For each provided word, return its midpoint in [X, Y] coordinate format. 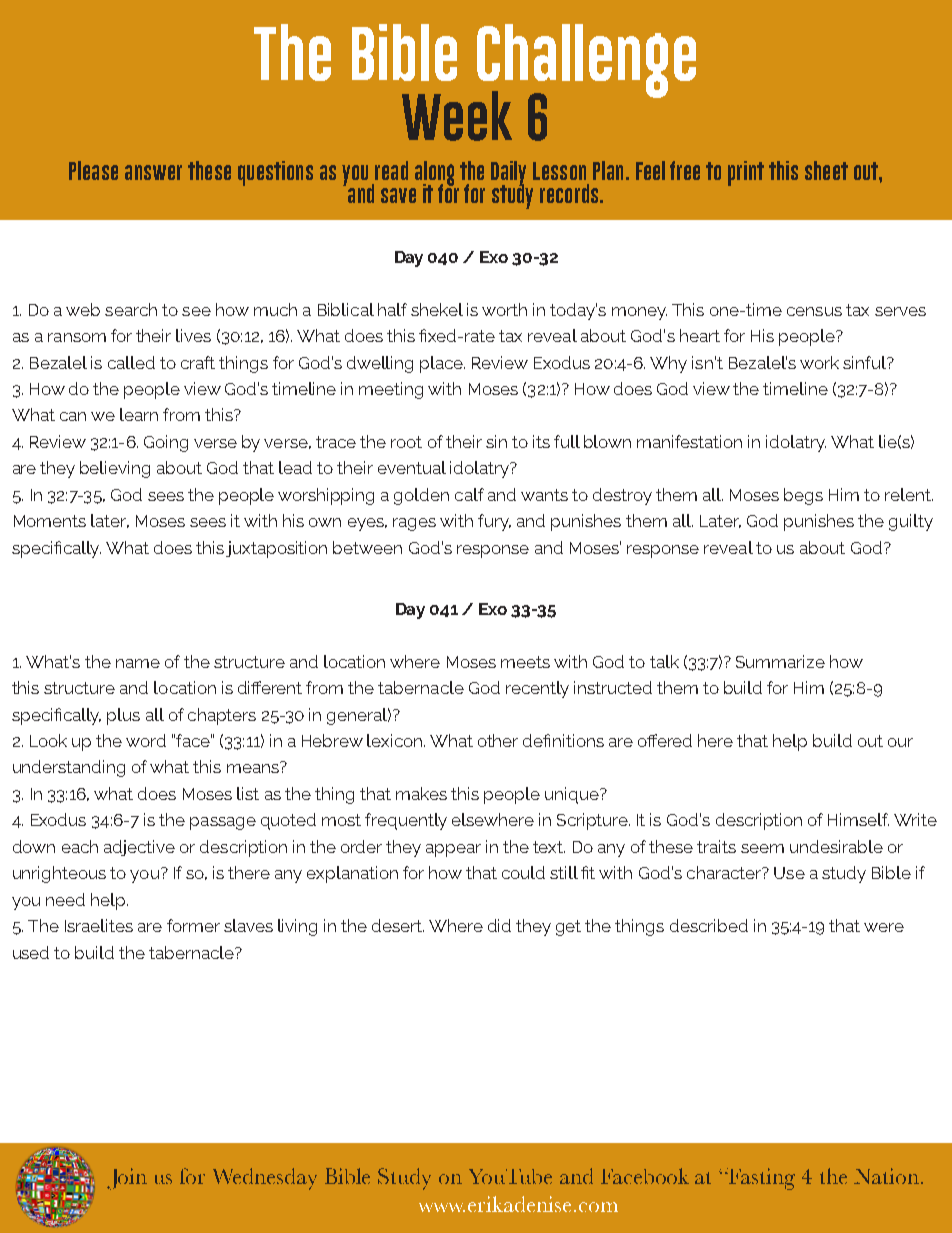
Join [127, 1179]
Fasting [762, 1179]
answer [153, 172]
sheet [826, 170]
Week [457, 116]
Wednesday [265, 1179]
